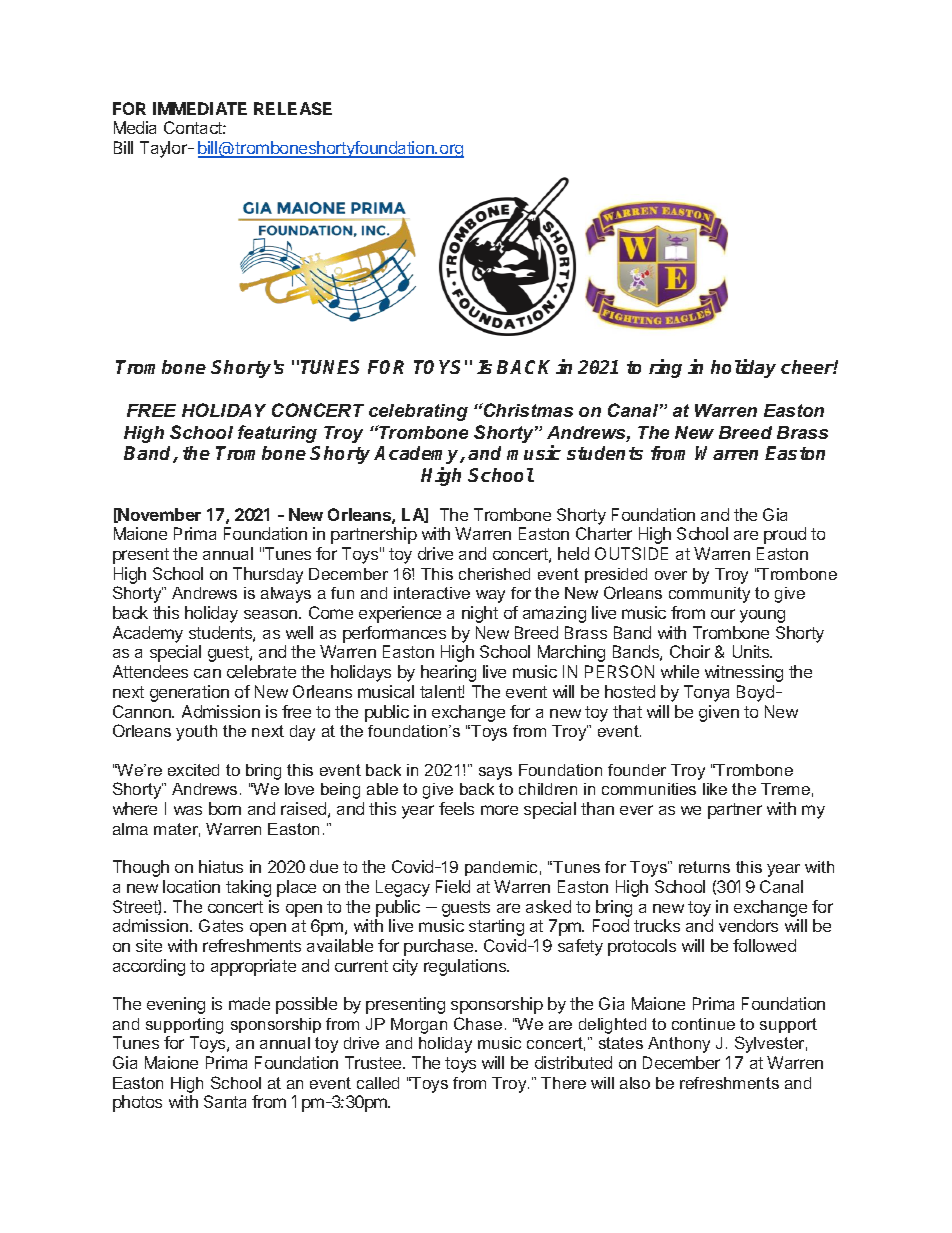 Image resolution: width=952 pixels, height=1233 pixels. Describe the element at coordinates (494, 574) in the screenshot. I see `cherished` at that location.
